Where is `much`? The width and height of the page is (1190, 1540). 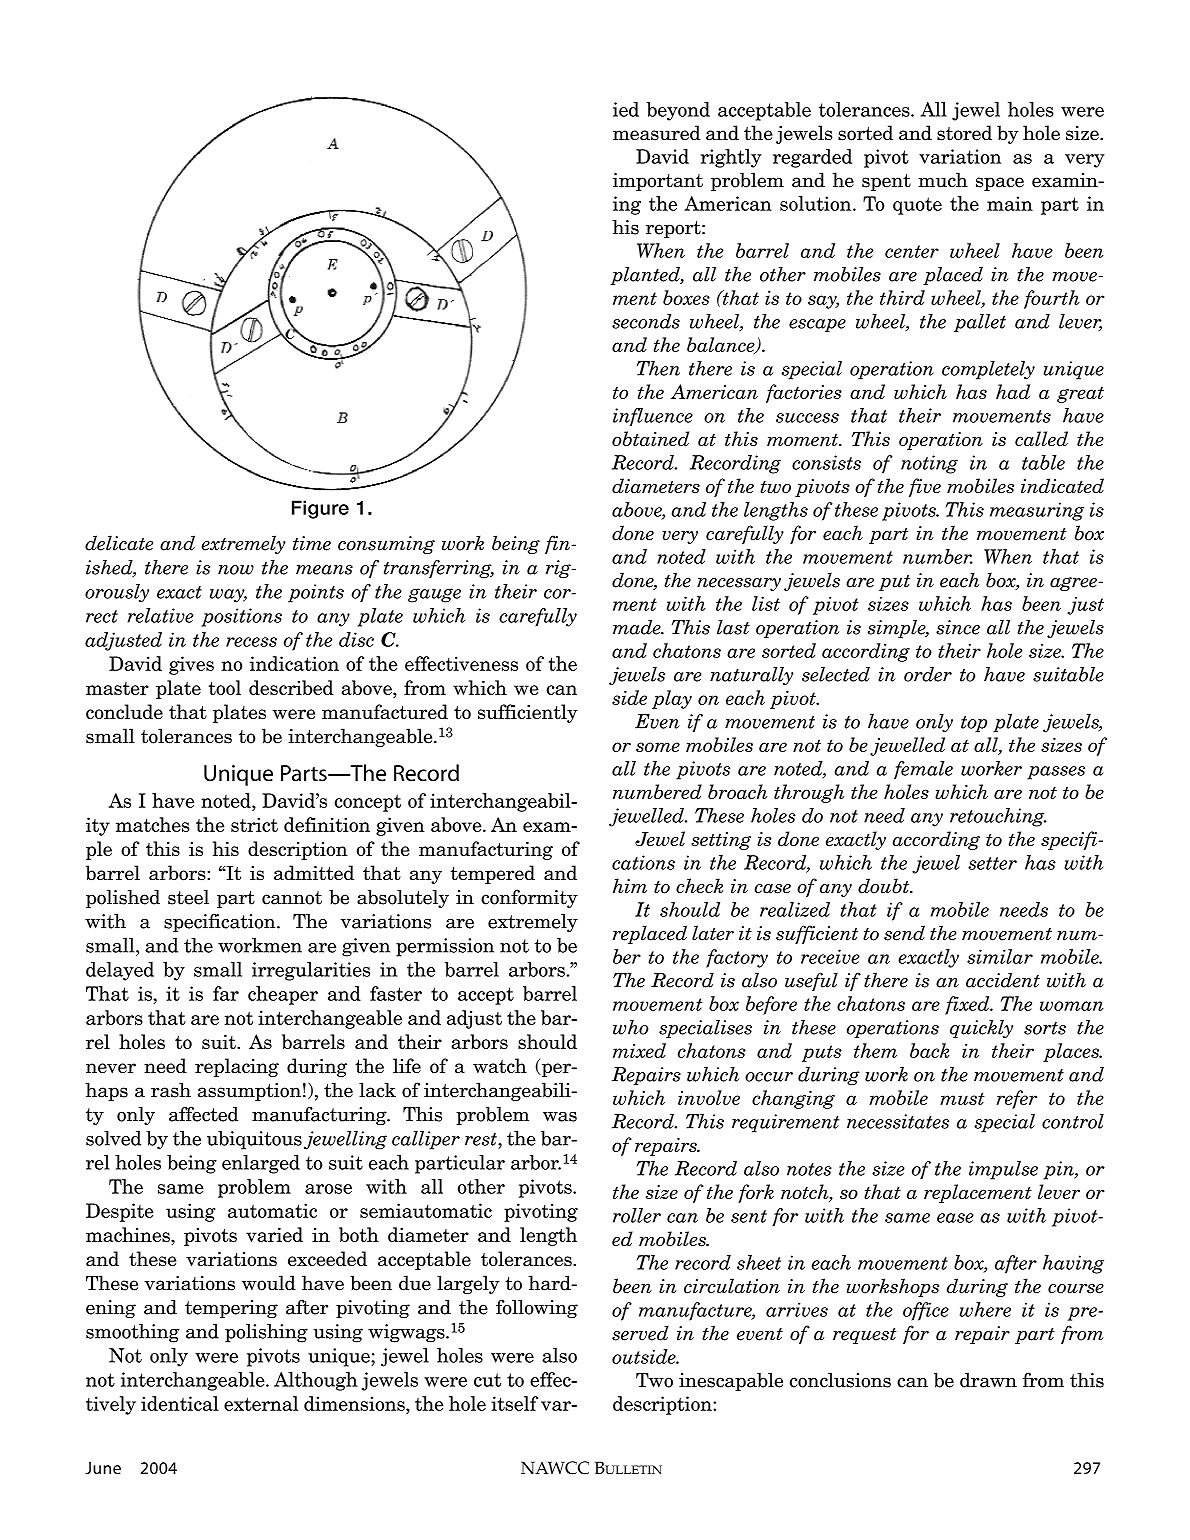 much is located at coordinates (943, 180).
